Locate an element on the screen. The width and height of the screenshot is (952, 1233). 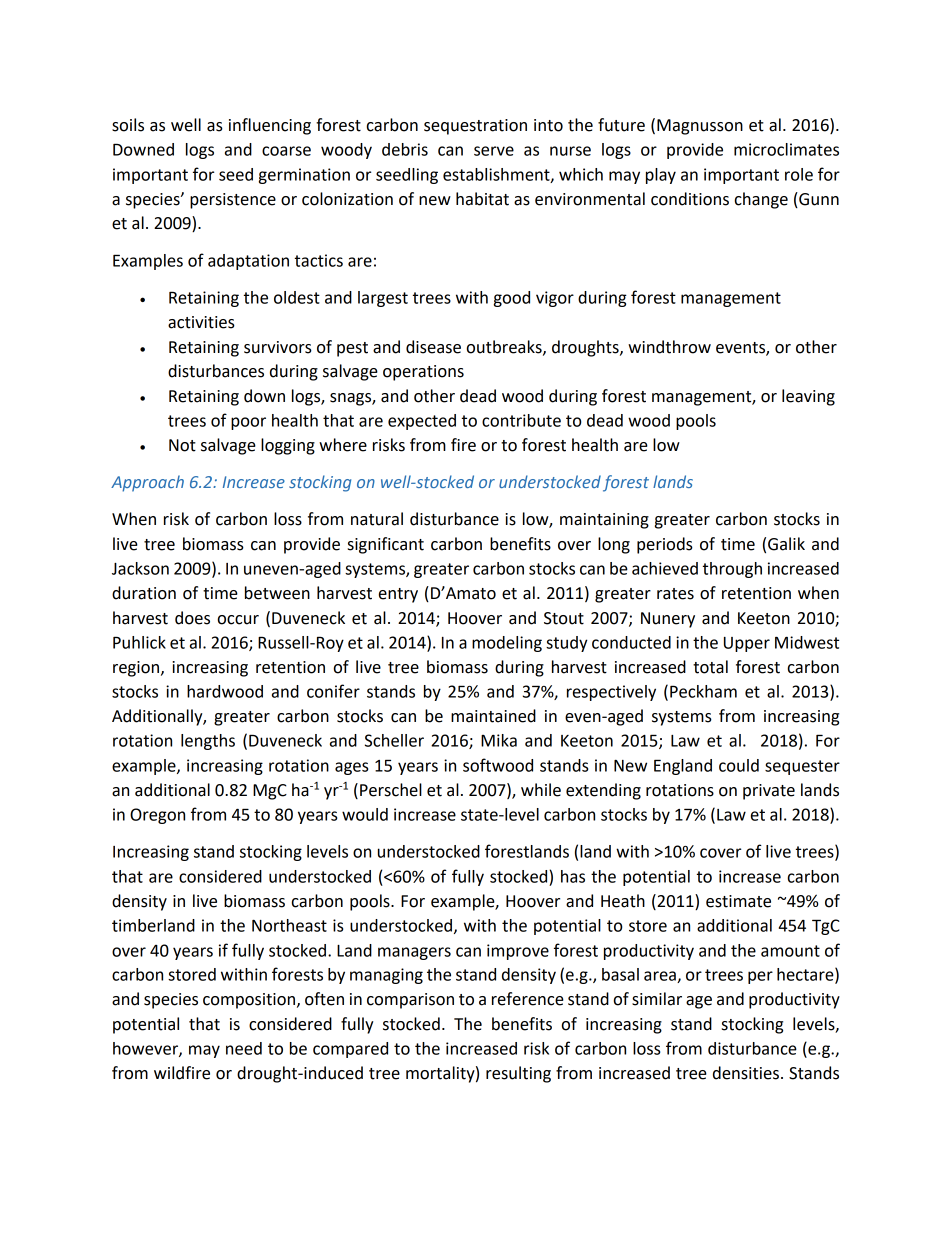
need is located at coordinates (244, 1048).
